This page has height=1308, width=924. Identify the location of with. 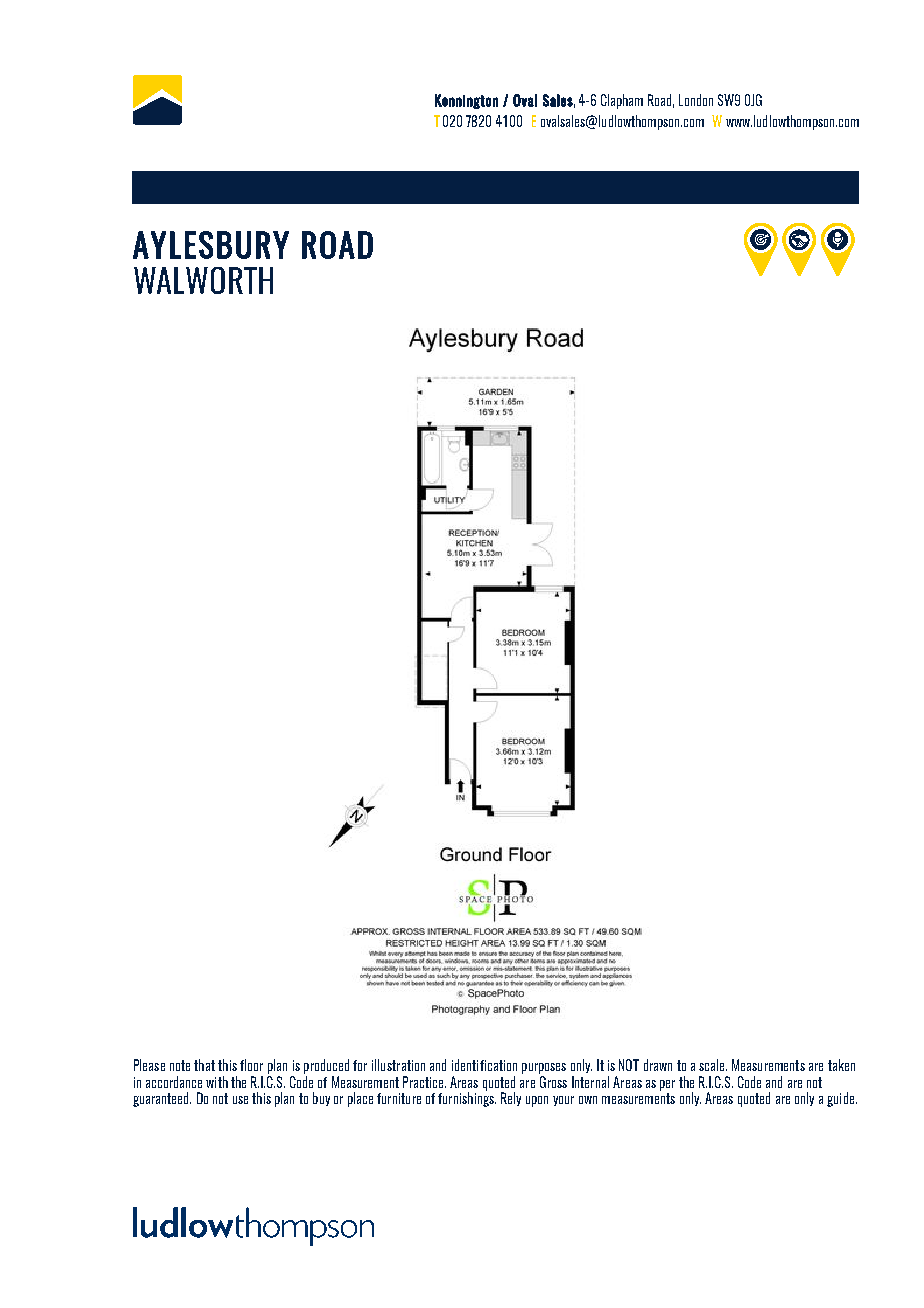
(217, 1082).
